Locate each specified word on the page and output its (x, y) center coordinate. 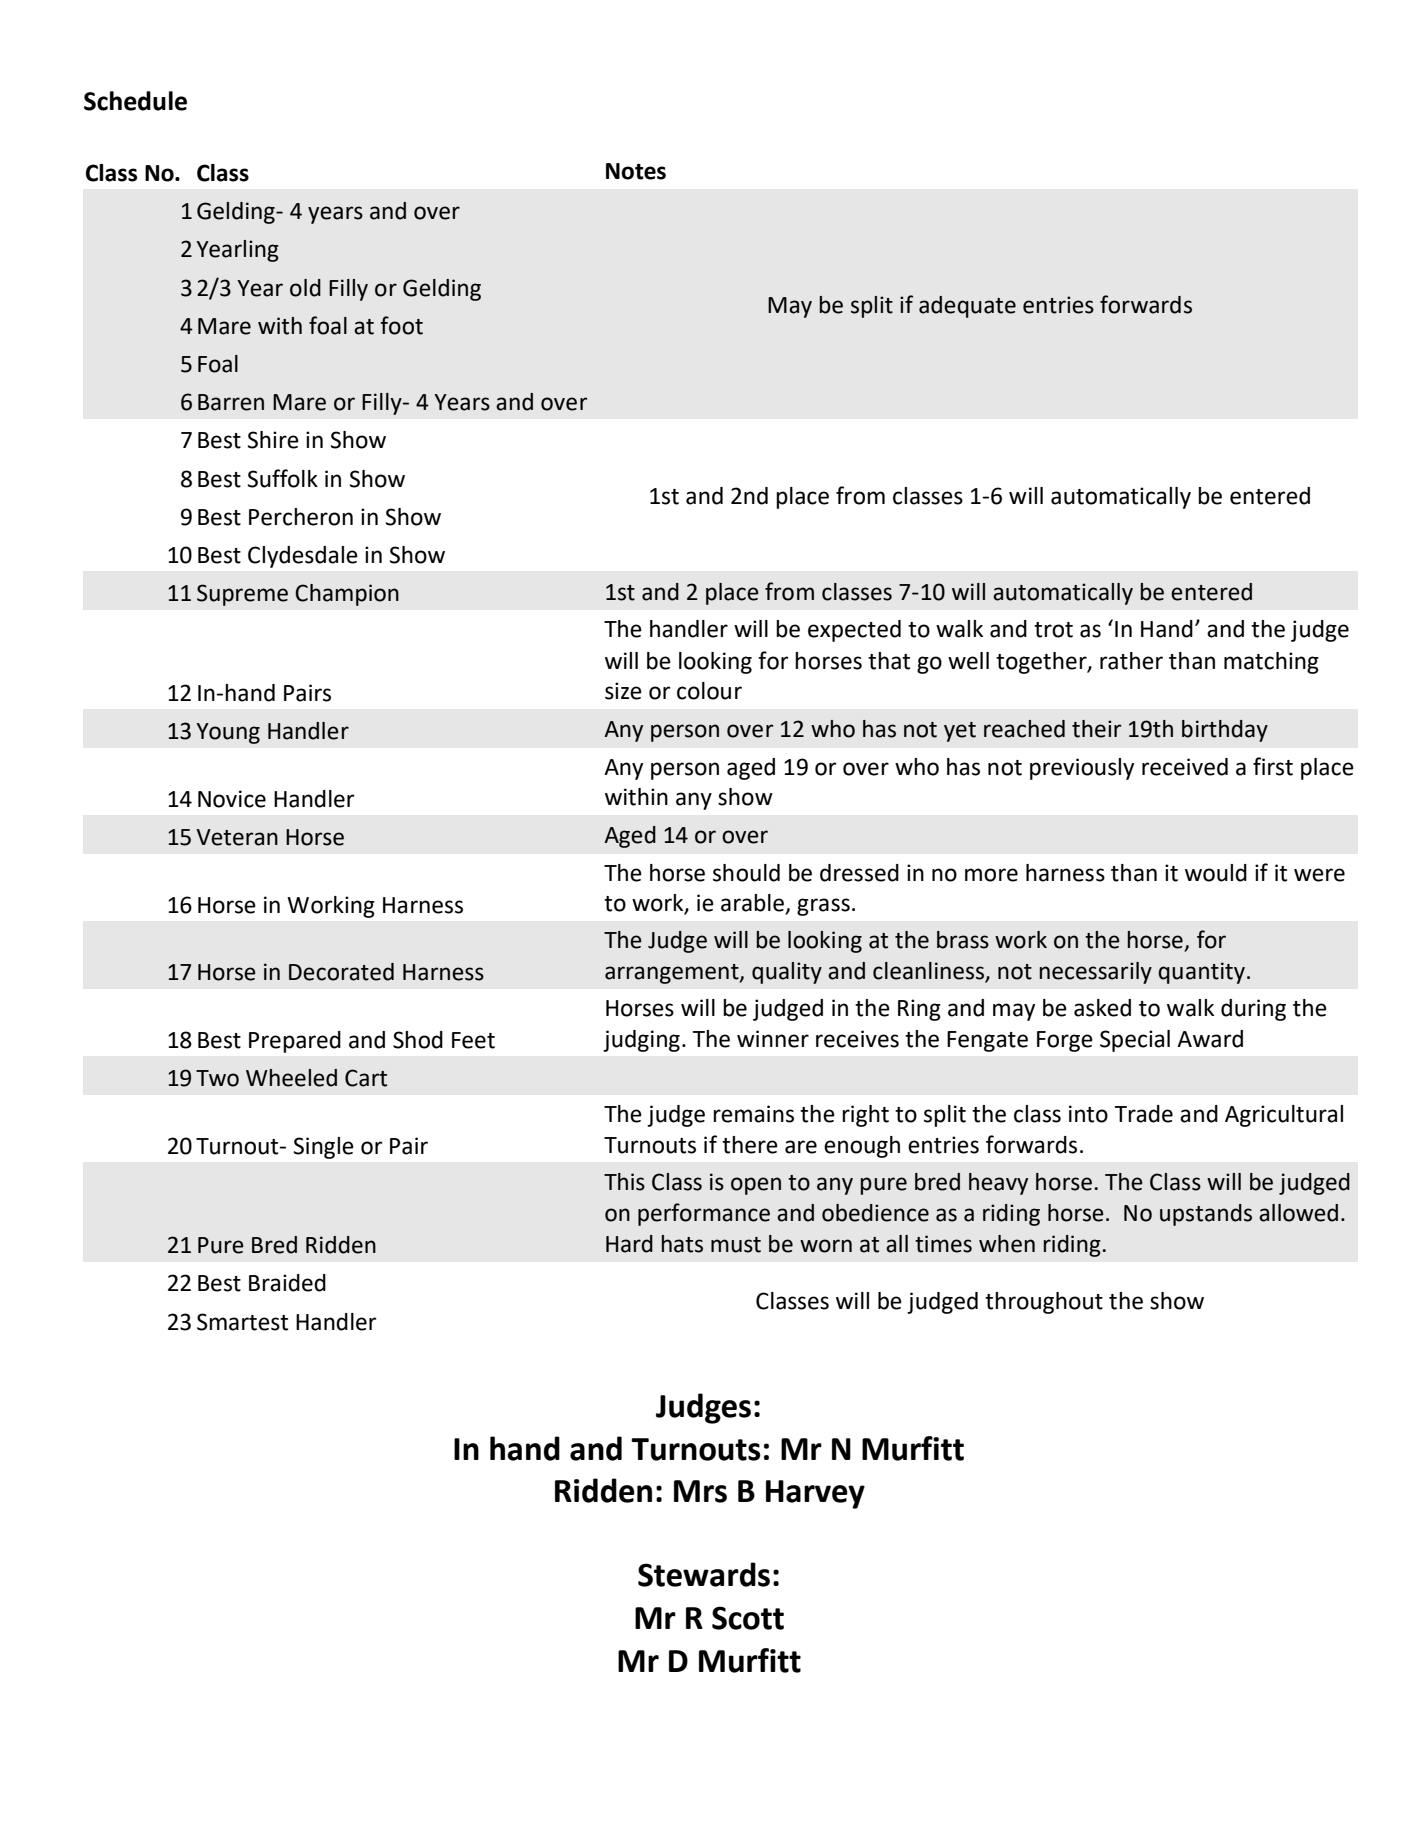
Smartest (242, 1322)
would (1216, 873)
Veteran (237, 837)
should (746, 873)
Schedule (135, 101)
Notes (636, 171)
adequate (967, 307)
